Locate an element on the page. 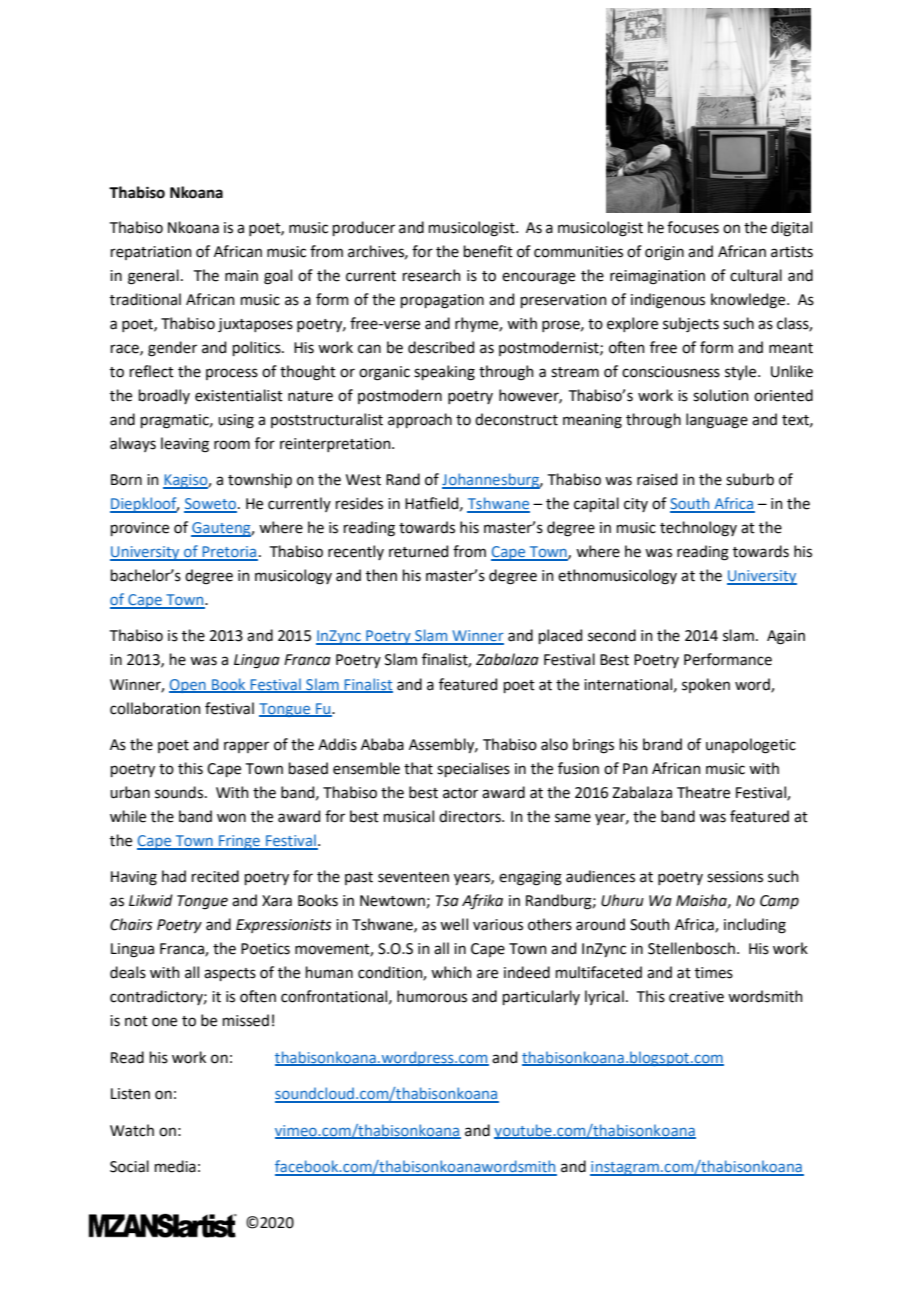  benefit is located at coordinates (488, 251).
